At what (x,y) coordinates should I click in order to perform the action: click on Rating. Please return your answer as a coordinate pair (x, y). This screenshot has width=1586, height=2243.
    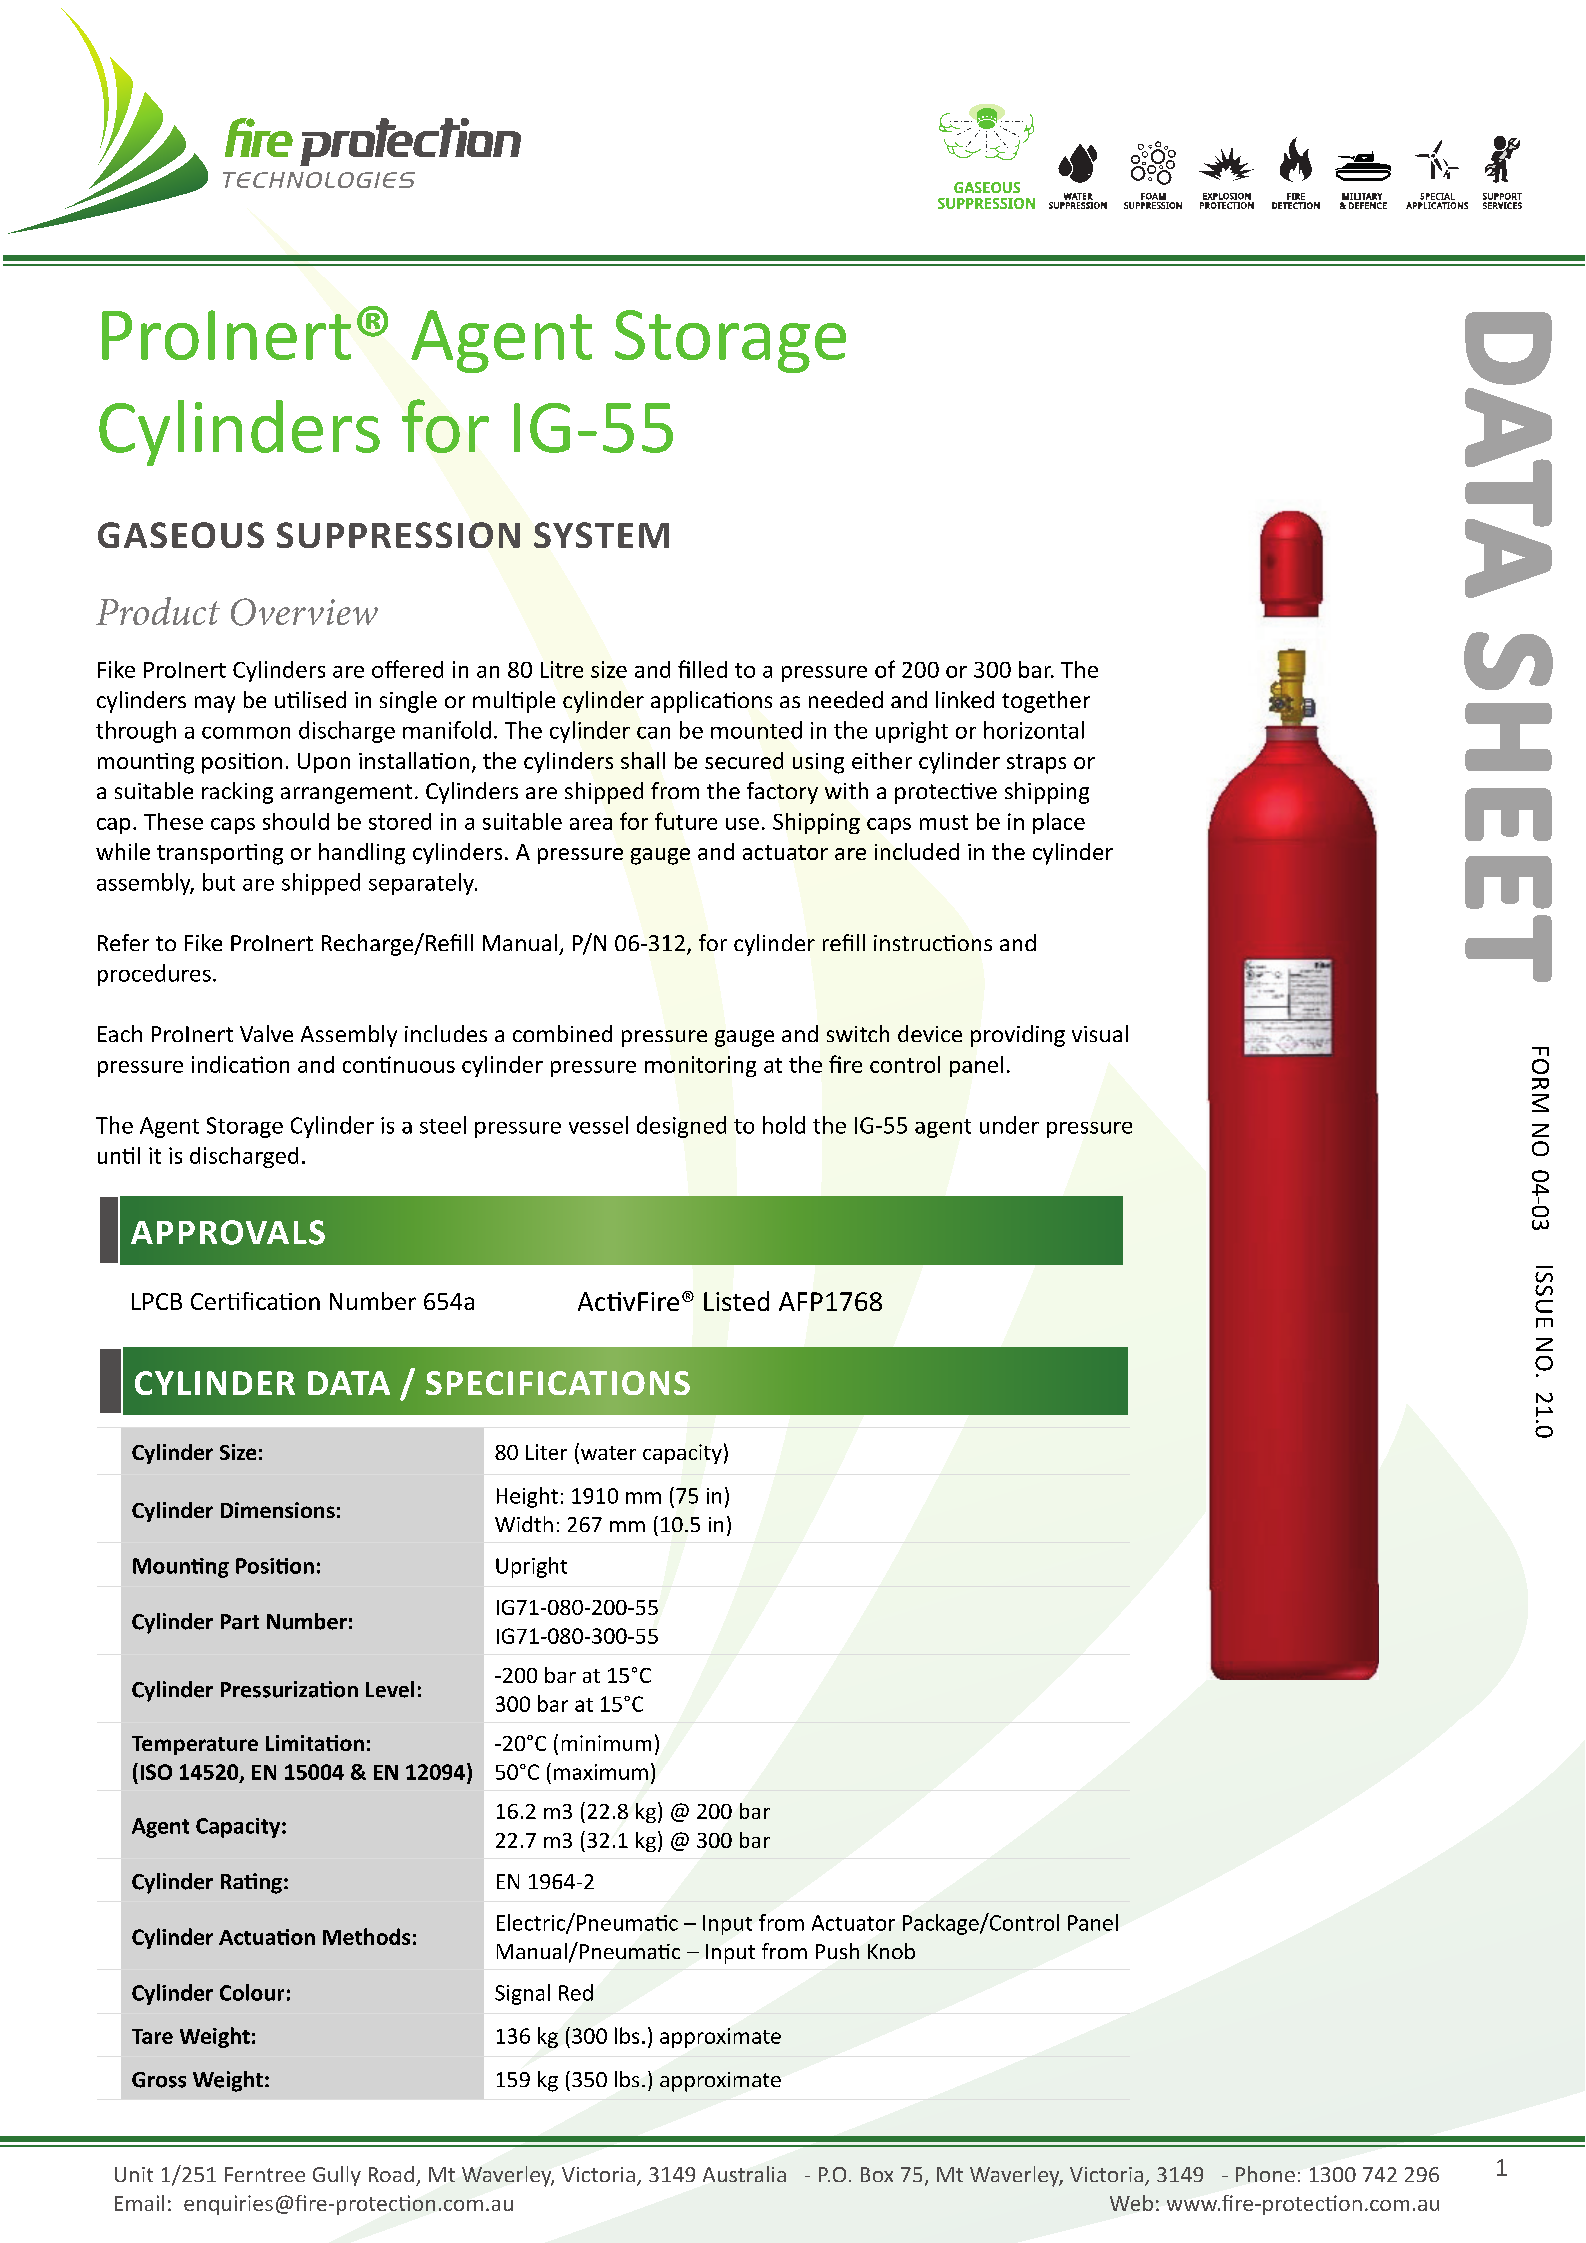
    Looking at the image, I should click on (251, 1883).
